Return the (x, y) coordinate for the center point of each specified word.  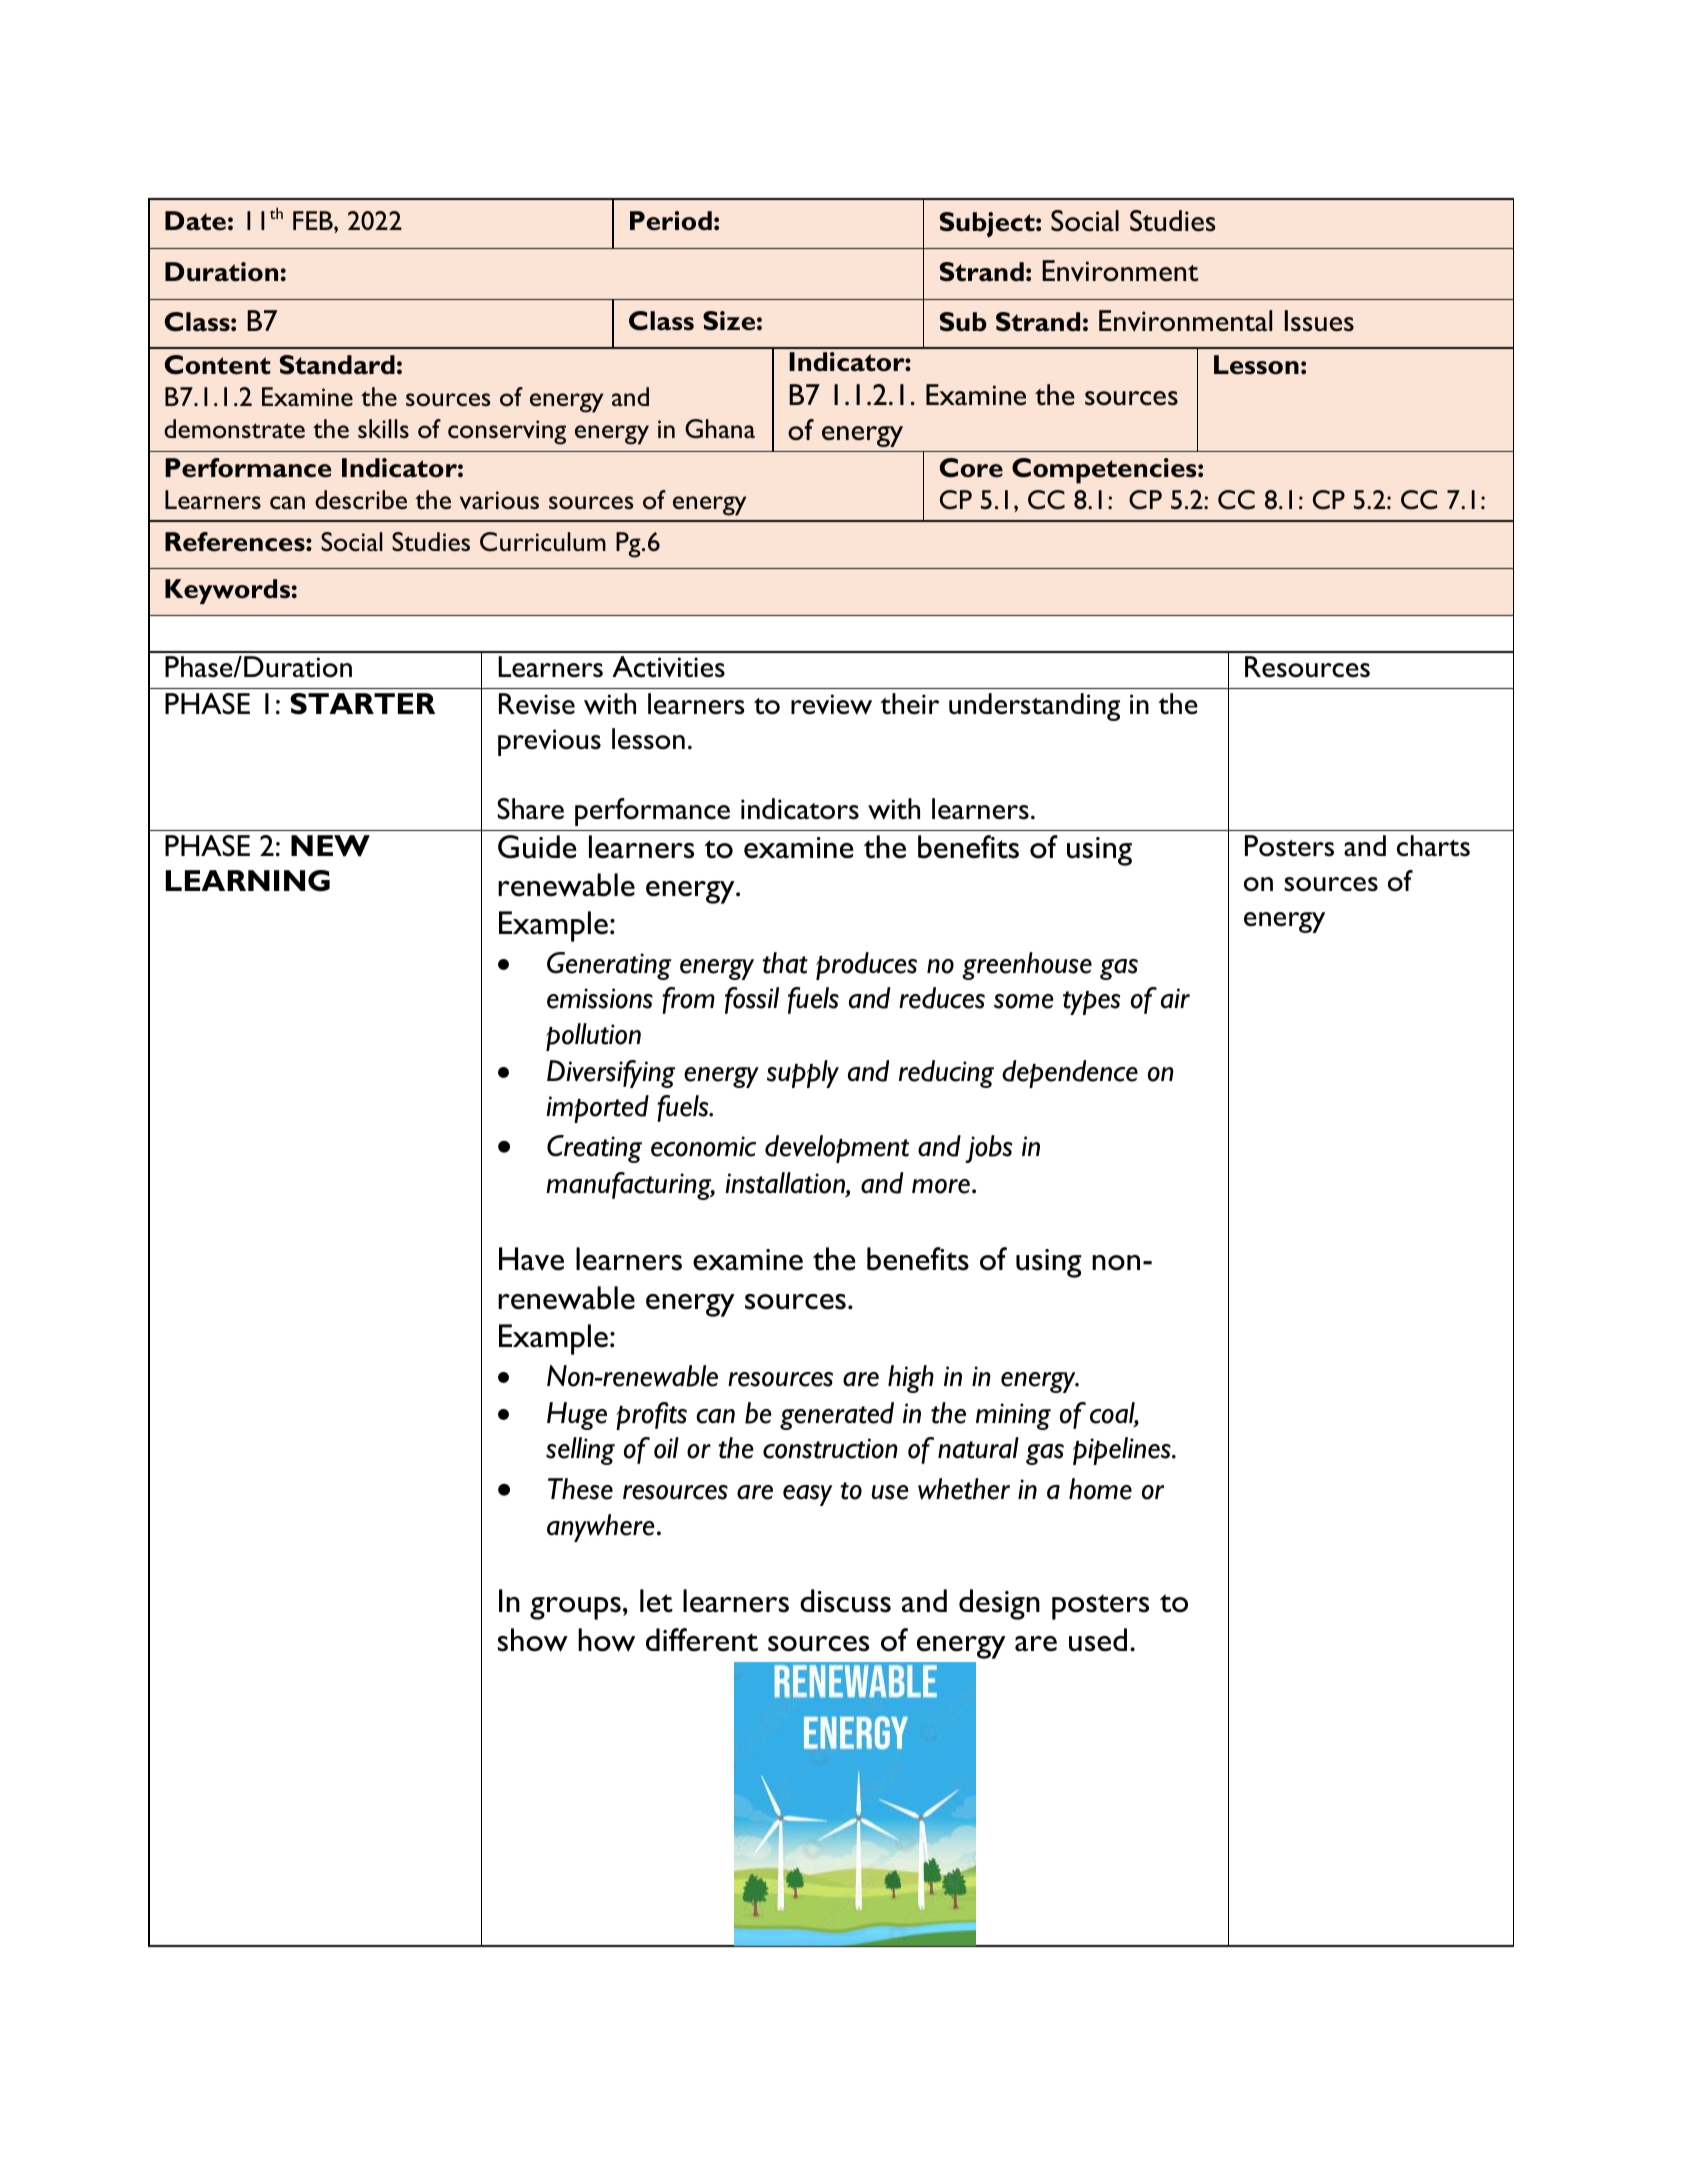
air (1175, 998)
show (533, 1640)
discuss (845, 1601)
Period (671, 220)
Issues (1319, 321)
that (785, 963)
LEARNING (248, 881)
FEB (314, 220)
